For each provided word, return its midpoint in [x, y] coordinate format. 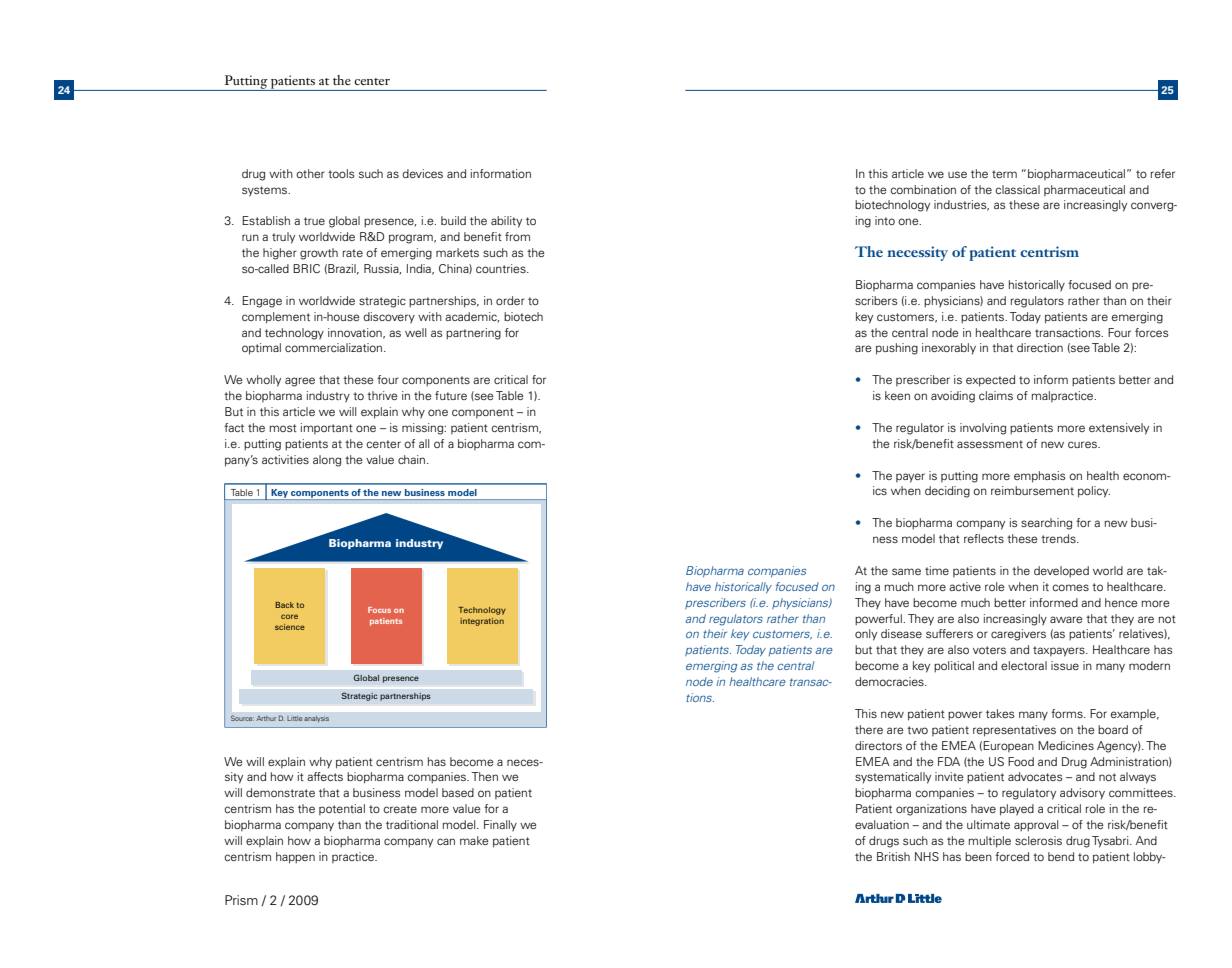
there [869, 729]
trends [1059, 538]
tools [341, 173]
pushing [897, 349]
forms [1068, 713]
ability [506, 222]
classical [1018, 189]
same [906, 571]
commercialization [335, 347]
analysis [316, 719]
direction [1040, 347]
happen [295, 858]
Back [284, 605]
